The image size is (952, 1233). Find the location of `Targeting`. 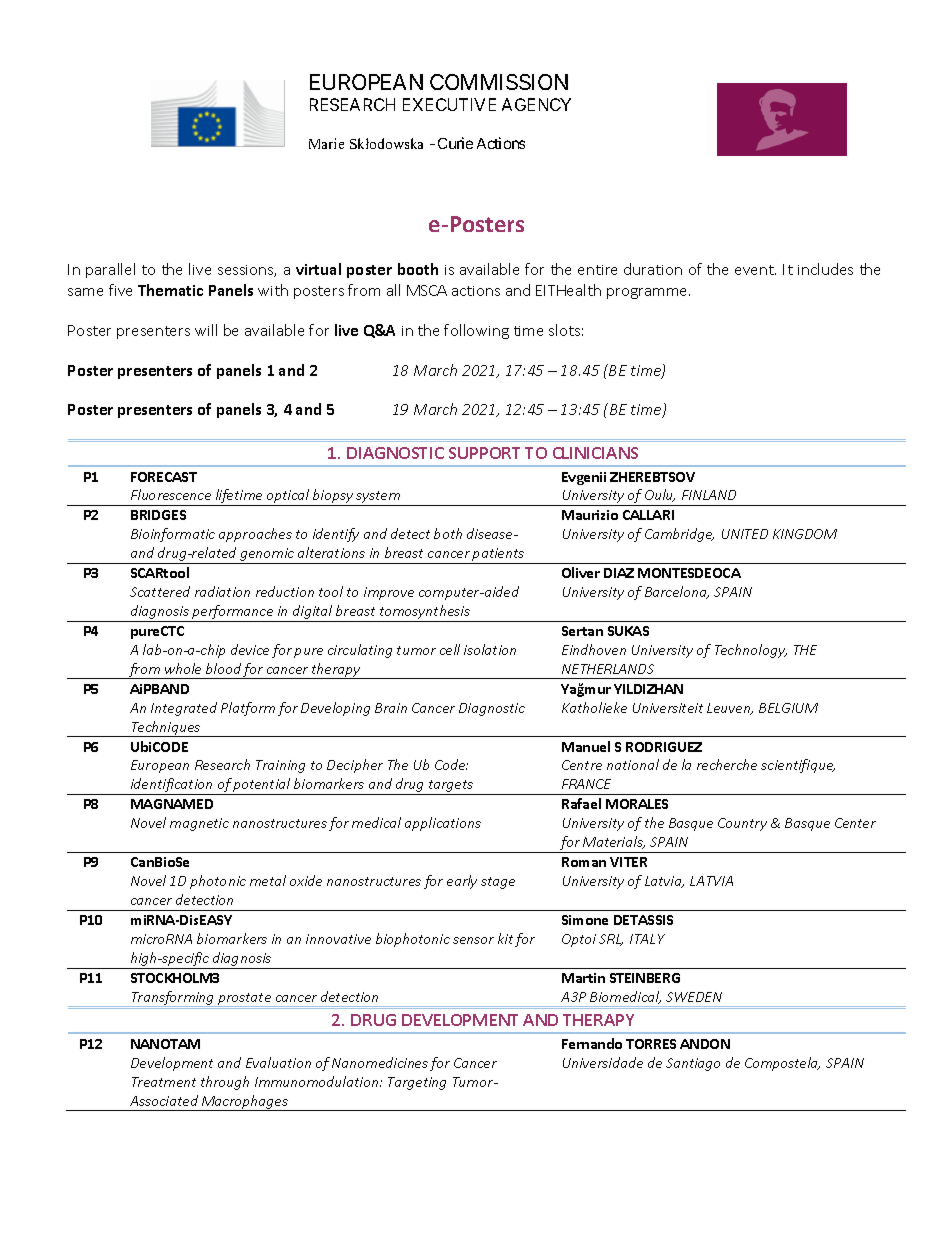

Targeting is located at coordinates (417, 1083).
